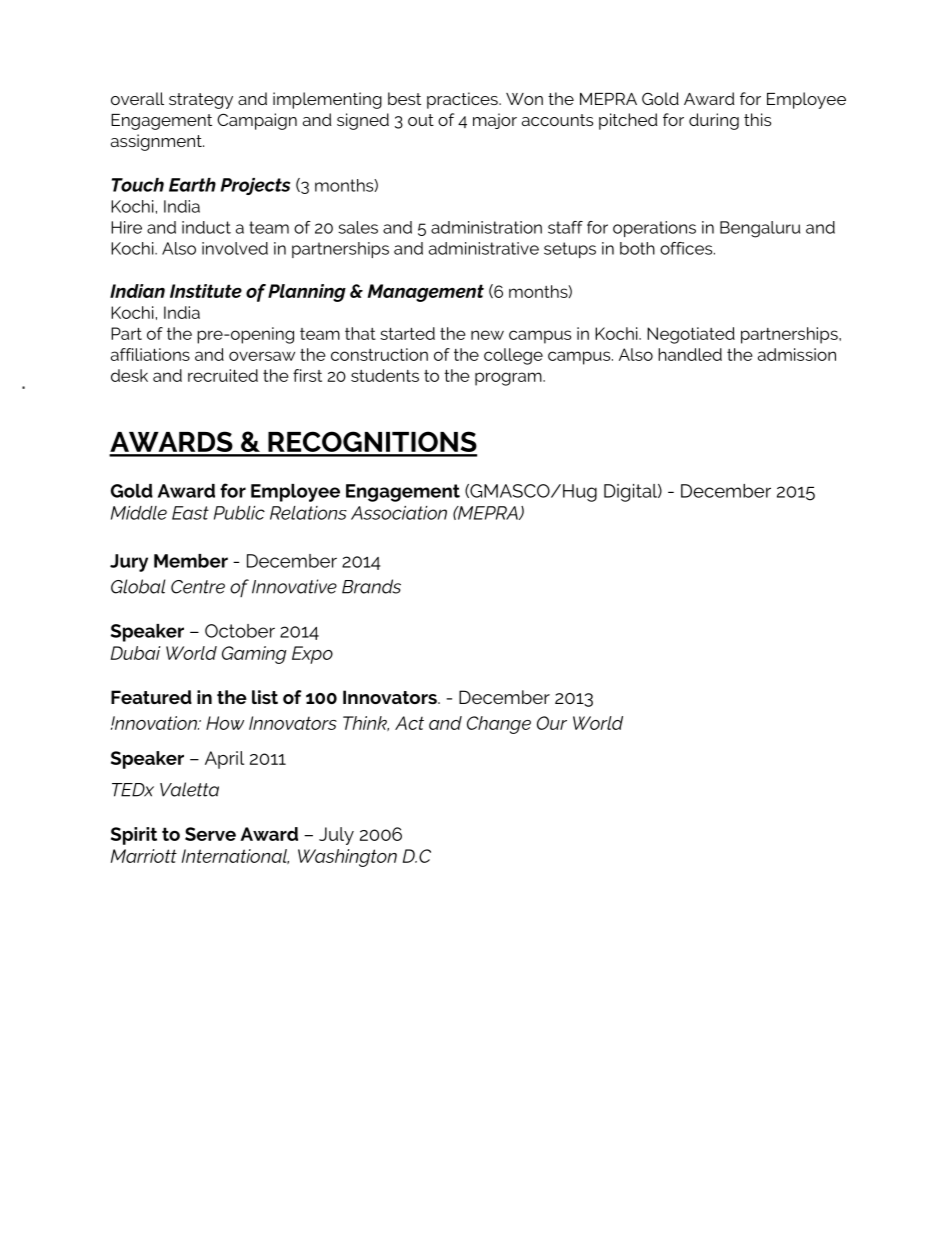 The width and height of the screenshot is (952, 1233). What do you see at coordinates (552, 723) in the screenshot?
I see `Our` at bounding box center [552, 723].
